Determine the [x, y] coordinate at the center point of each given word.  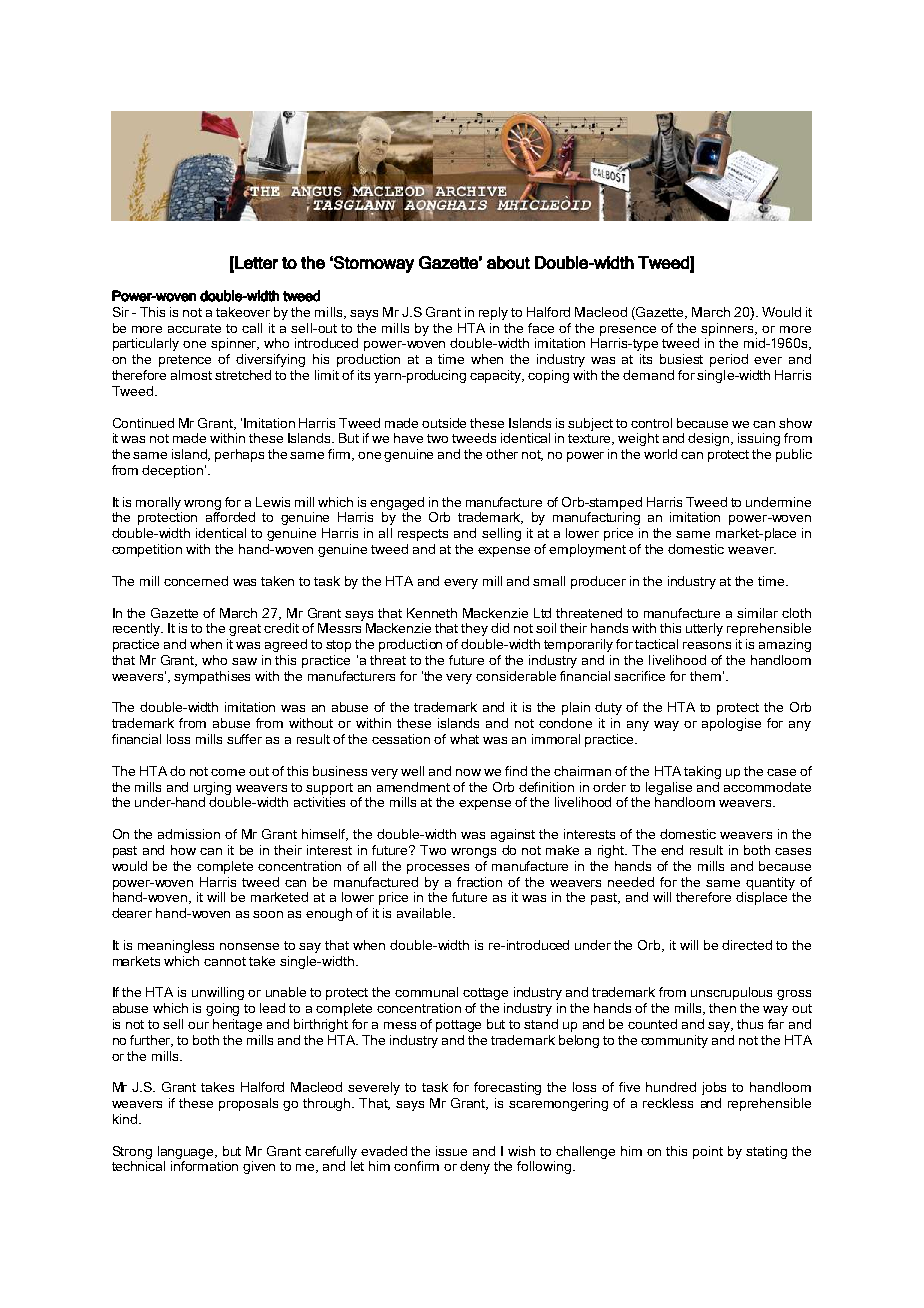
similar [757, 613]
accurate [194, 328]
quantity [770, 883]
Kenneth [432, 613]
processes [438, 869]
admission [189, 834]
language [187, 1152]
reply [493, 313]
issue [451, 1151]
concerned [196, 581]
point [708, 1152]
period [729, 360]
